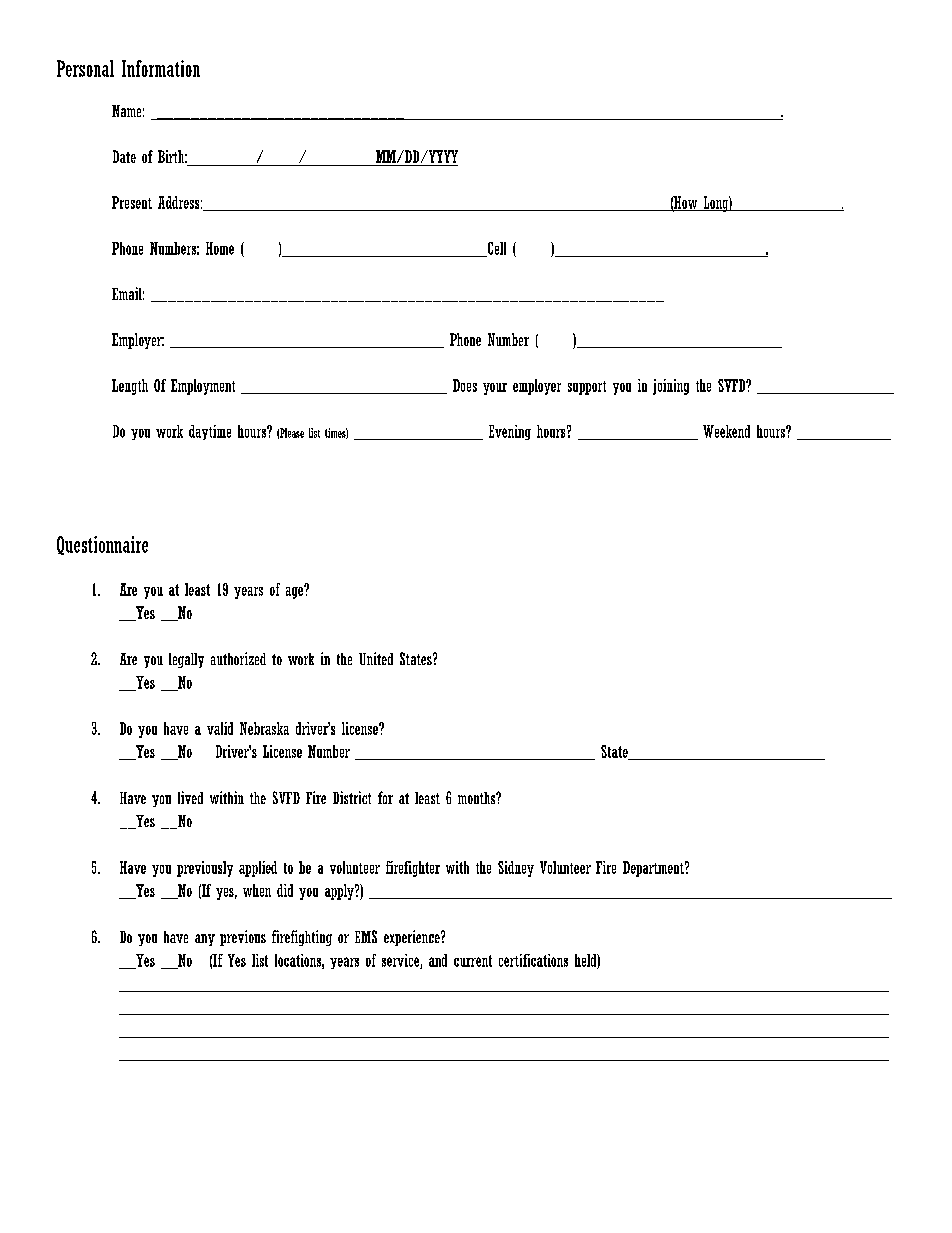 This page has height=1233, width=952. What do you see at coordinates (510, 432) in the page?
I see `Evening` at bounding box center [510, 432].
